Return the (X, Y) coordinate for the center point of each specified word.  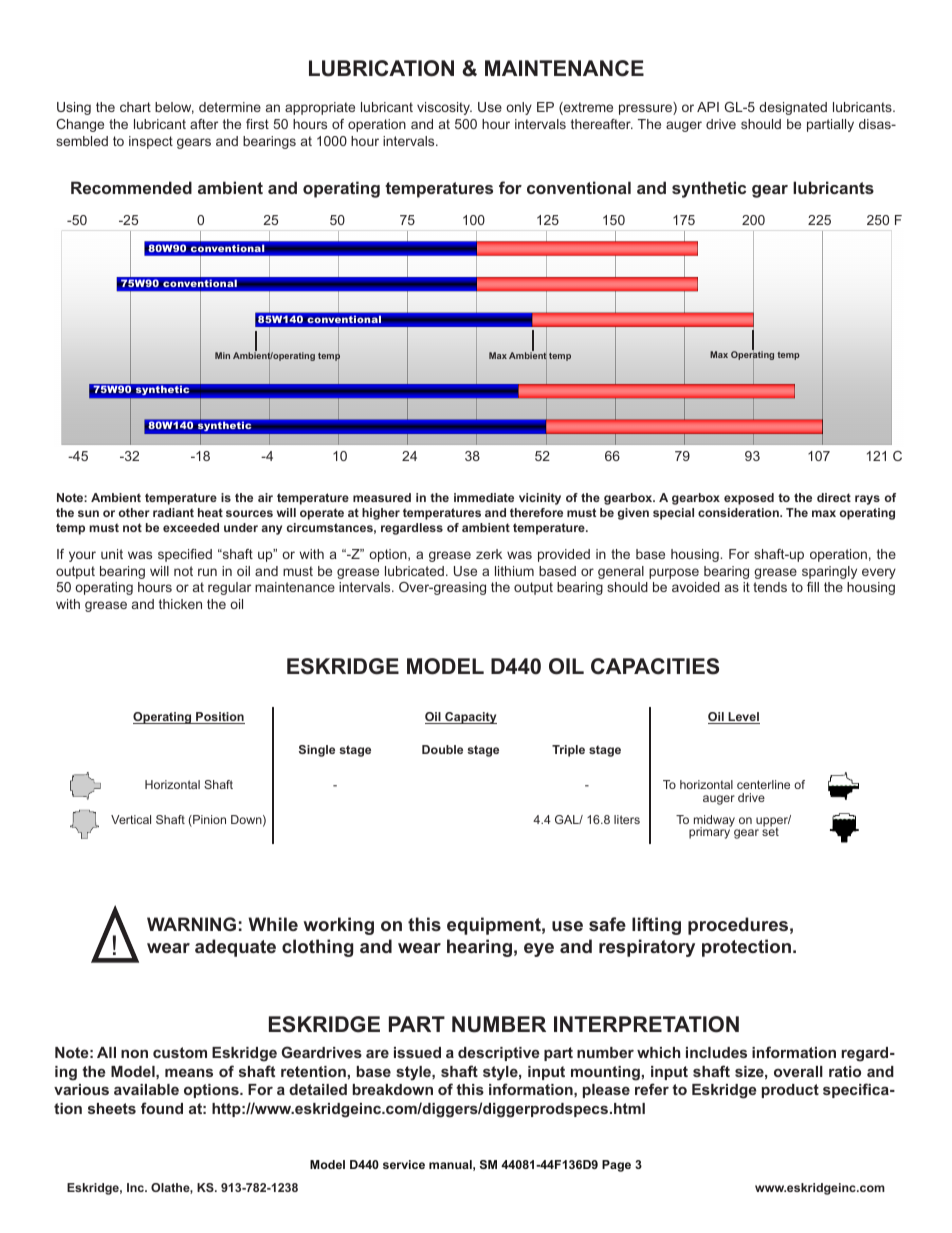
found (162, 1108)
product (790, 1091)
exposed (749, 499)
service (404, 1164)
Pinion (208, 821)
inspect (151, 142)
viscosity (444, 108)
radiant (173, 512)
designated (793, 108)
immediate (484, 497)
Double (442, 749)
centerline (763, 784)
